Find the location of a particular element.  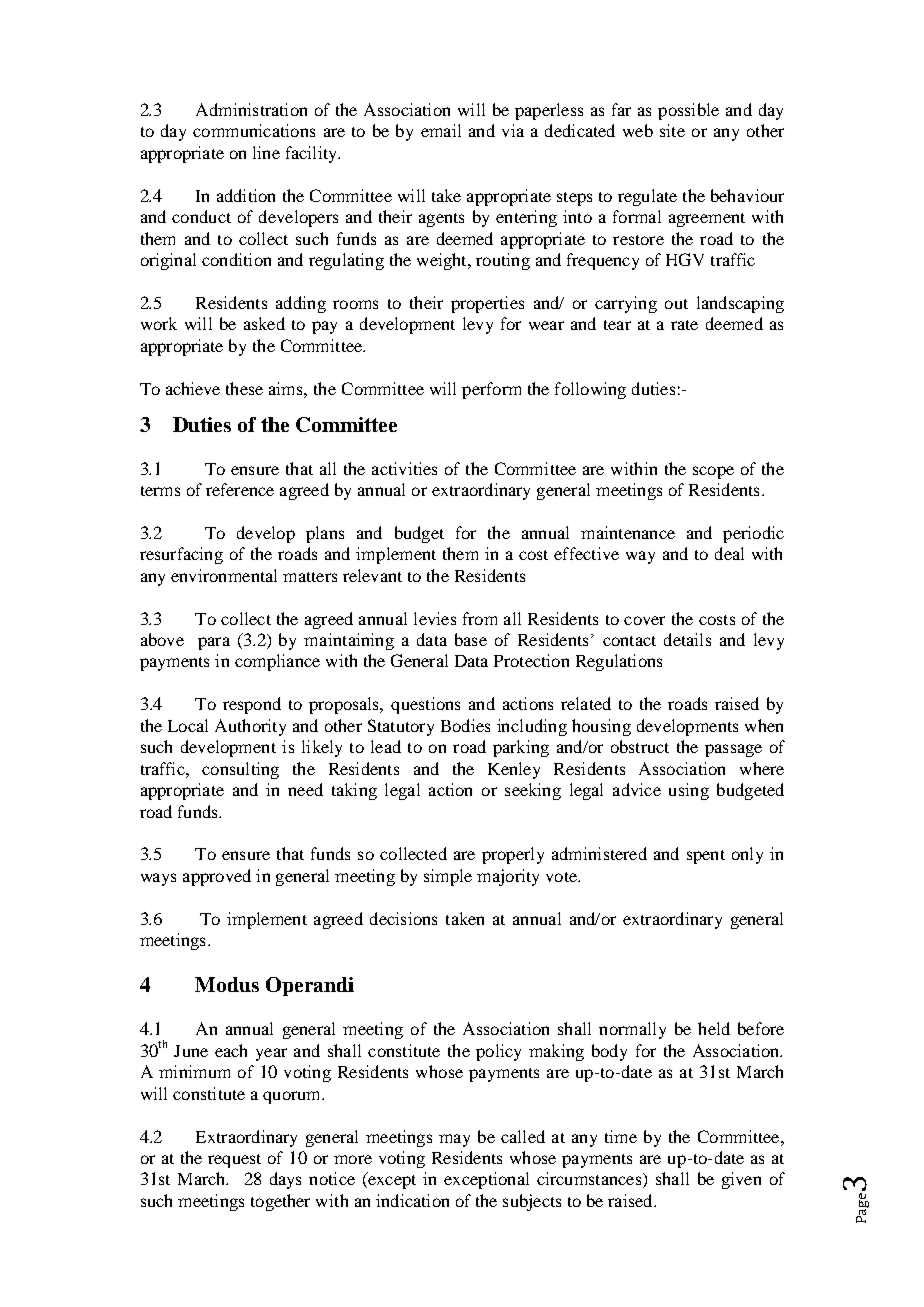

details is located at coordinates (687, 639).
